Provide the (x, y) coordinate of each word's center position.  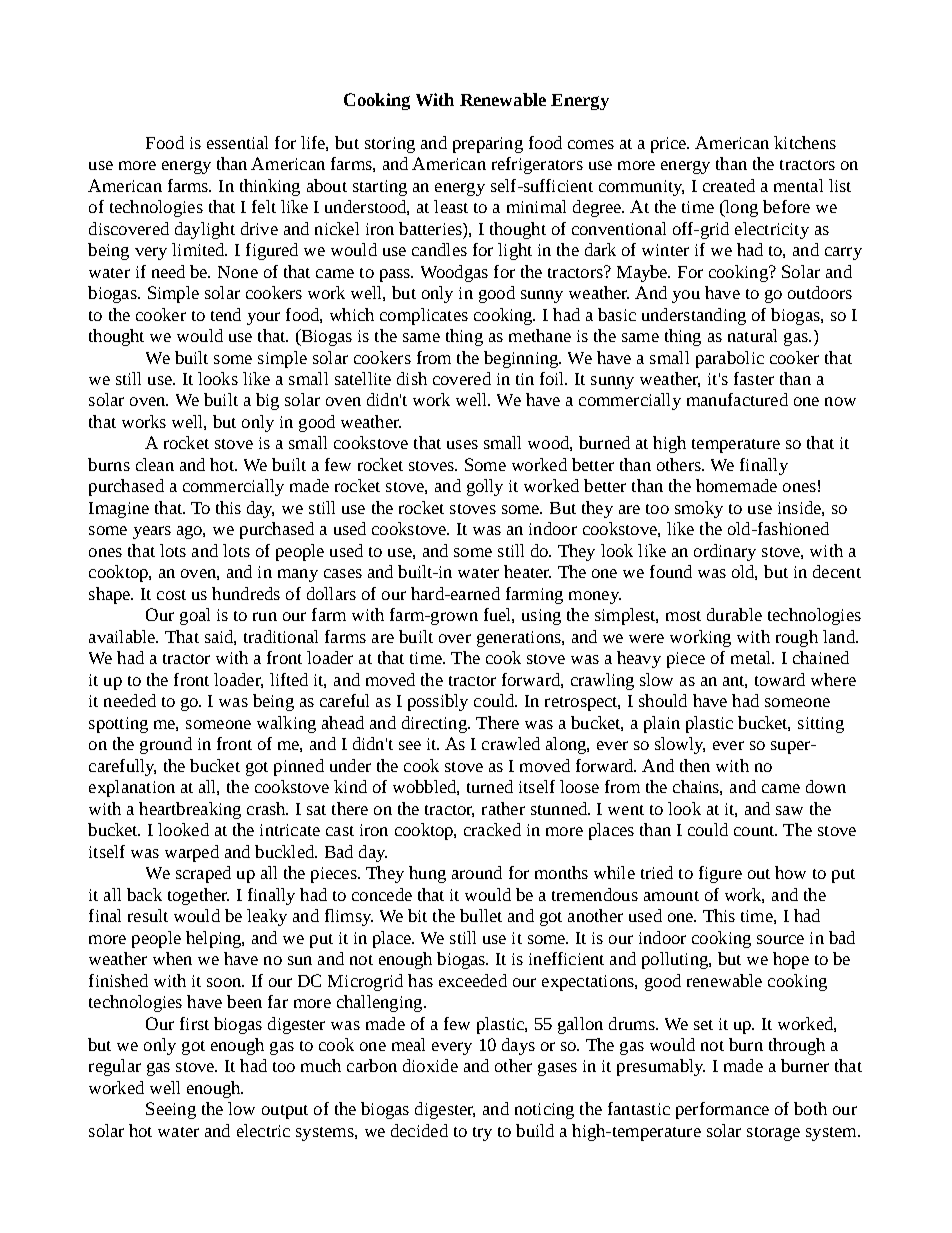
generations (520, 639)
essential (237, 142)
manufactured (737, 399)
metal (752, 657)
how (790, 872)
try (482, 1134)
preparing (488, 145)
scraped (203, 874)
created (729, 185)
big (267, 401)
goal (195, 616)
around (477, 872)
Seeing (171, 1110)
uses (462, 444)
